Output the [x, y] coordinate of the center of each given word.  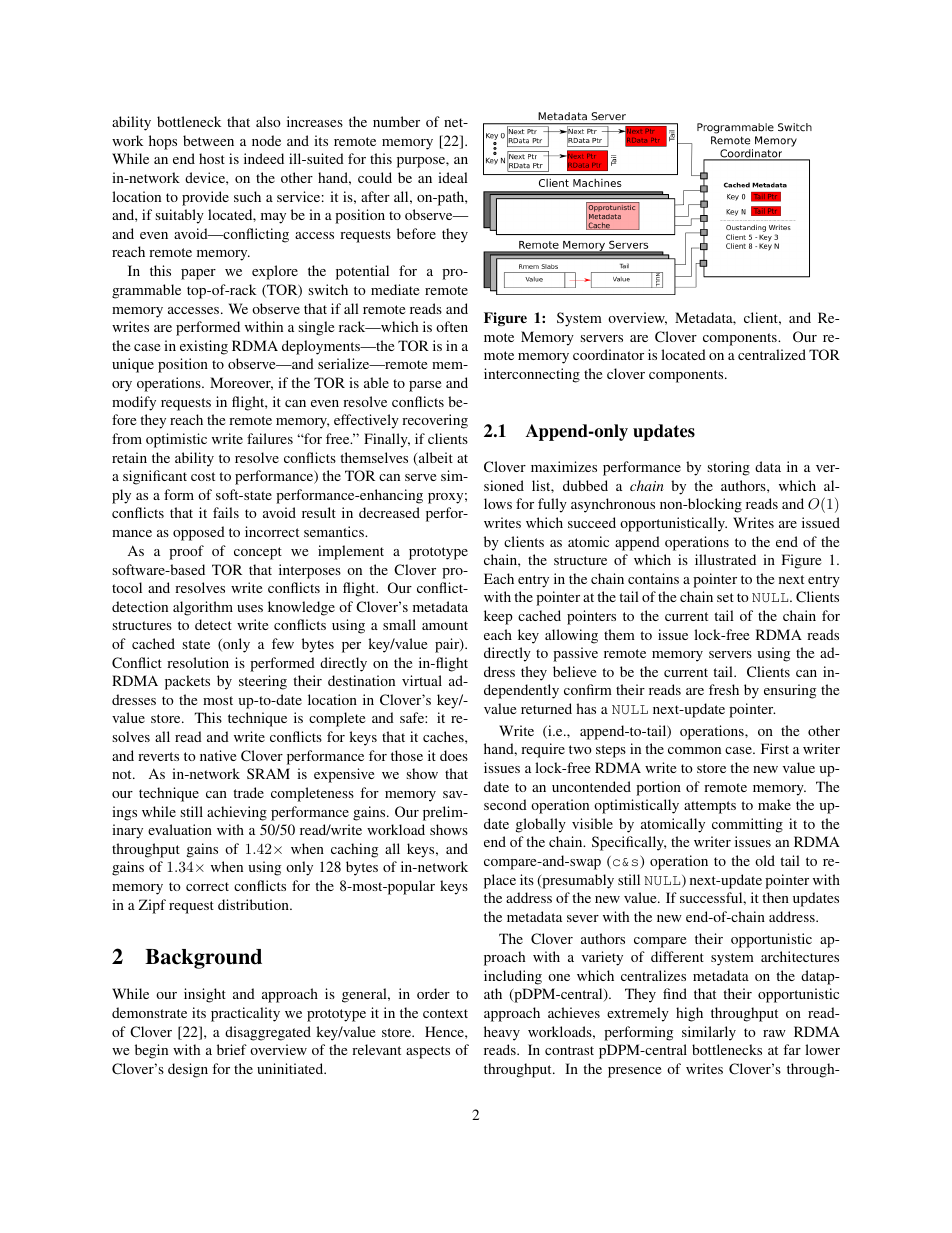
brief [232, 1049]
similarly [709, 1033]
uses [250, 608]
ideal [453, 177]
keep [498, 617]
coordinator [608, 354]
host [212, 158]
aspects [428, 1052]
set [725, 597]
